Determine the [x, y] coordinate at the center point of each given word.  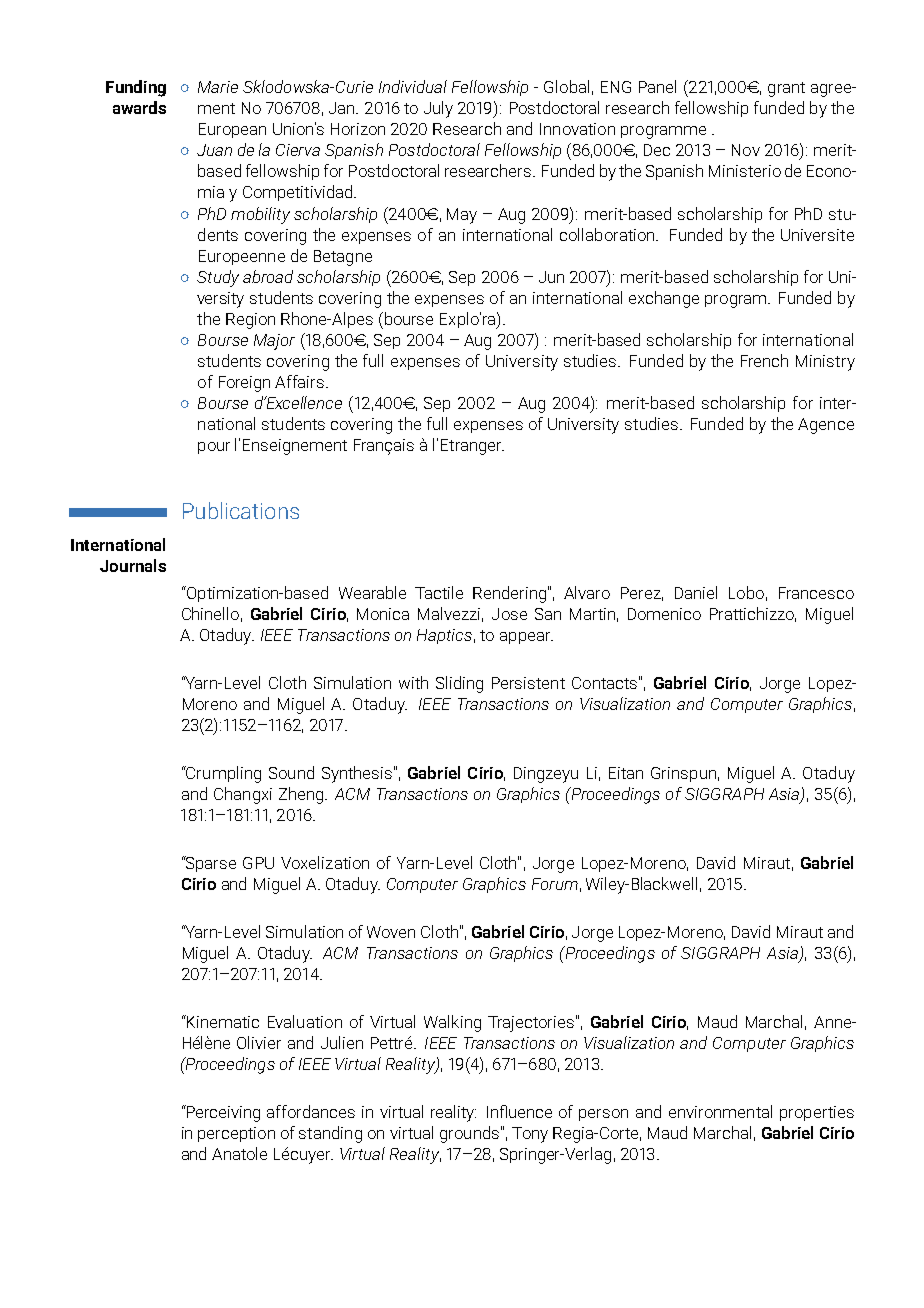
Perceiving [222, 1113]
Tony [530, 1135]
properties [817, 1113]
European [232, 130]
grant [786, 89]
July [438, 109]
